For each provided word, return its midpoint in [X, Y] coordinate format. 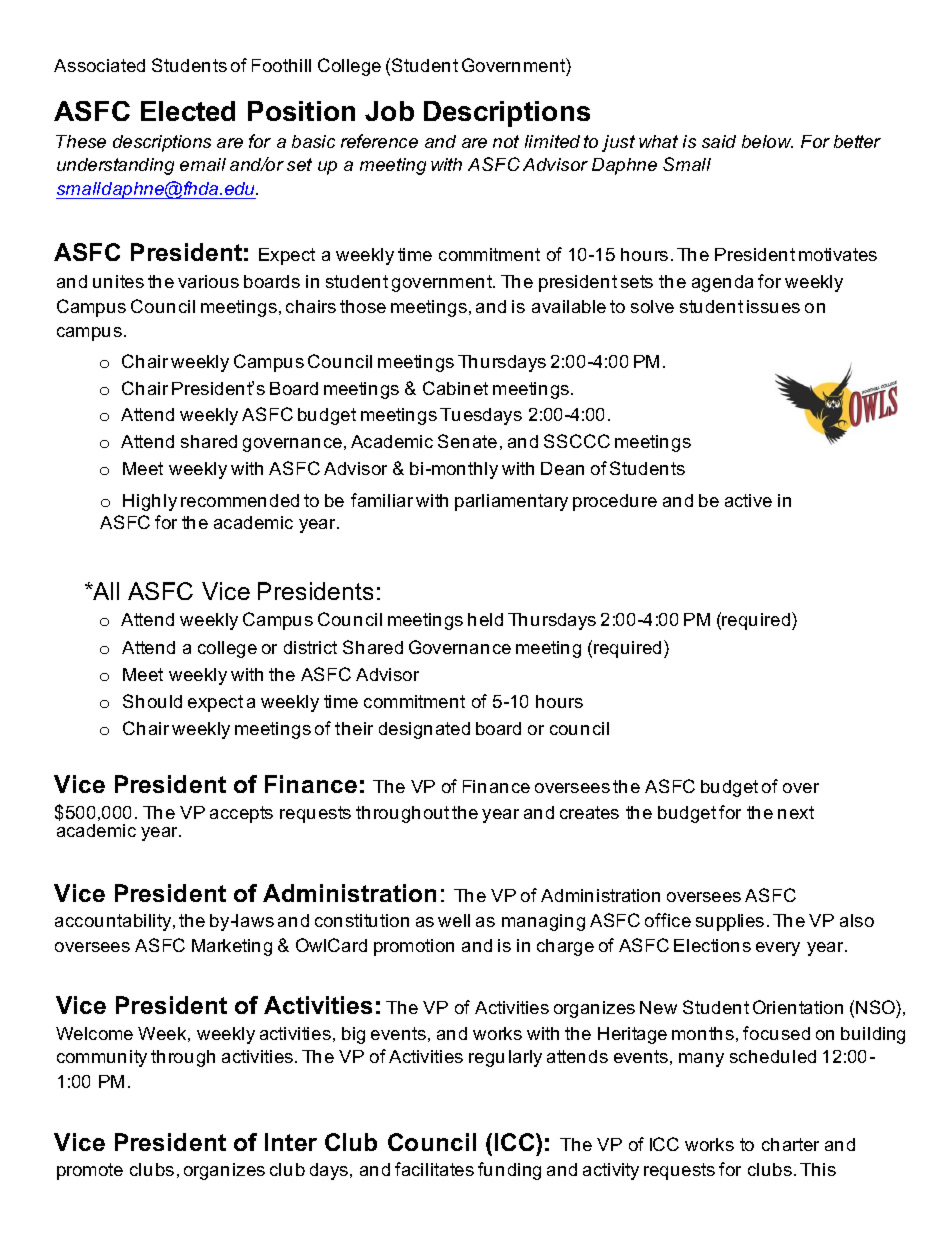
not [506, 141]
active [748, 500]
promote [90, 1171]
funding [509, 1171]
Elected [188, 111]
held [485, 619]
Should [152, 701]
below [767, 141]
